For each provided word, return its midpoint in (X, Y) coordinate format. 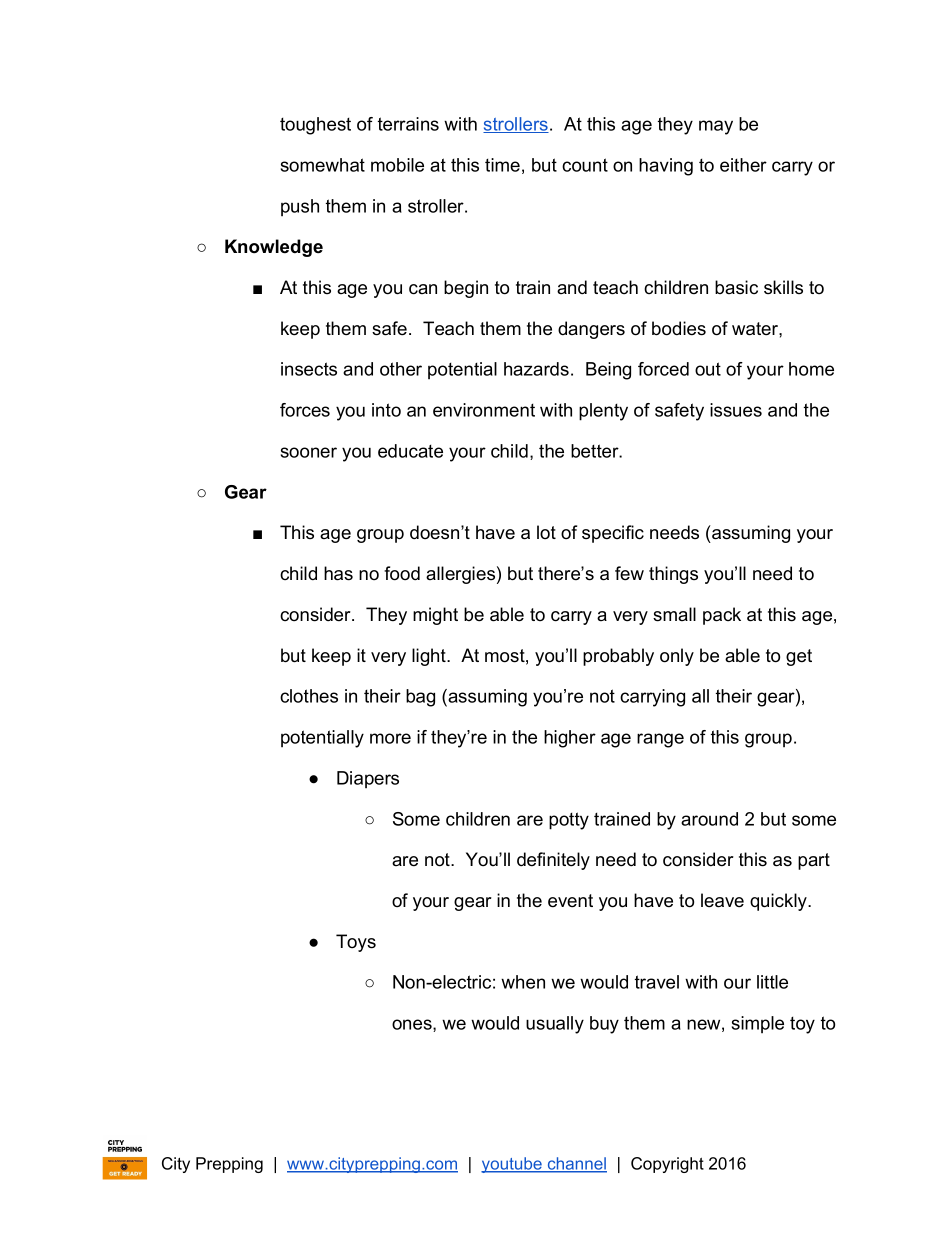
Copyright (667, 1165)
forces (305, 410)
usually (555, 1025)
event (570, 901)
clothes (309, 696)
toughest (315, 126)
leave (722, 900)
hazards (536, 369)
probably (618, 657)
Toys (356, 943)
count (585, 165)
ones (413, 1025)
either (743, 165)
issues (736, 410)
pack (722, 616)
